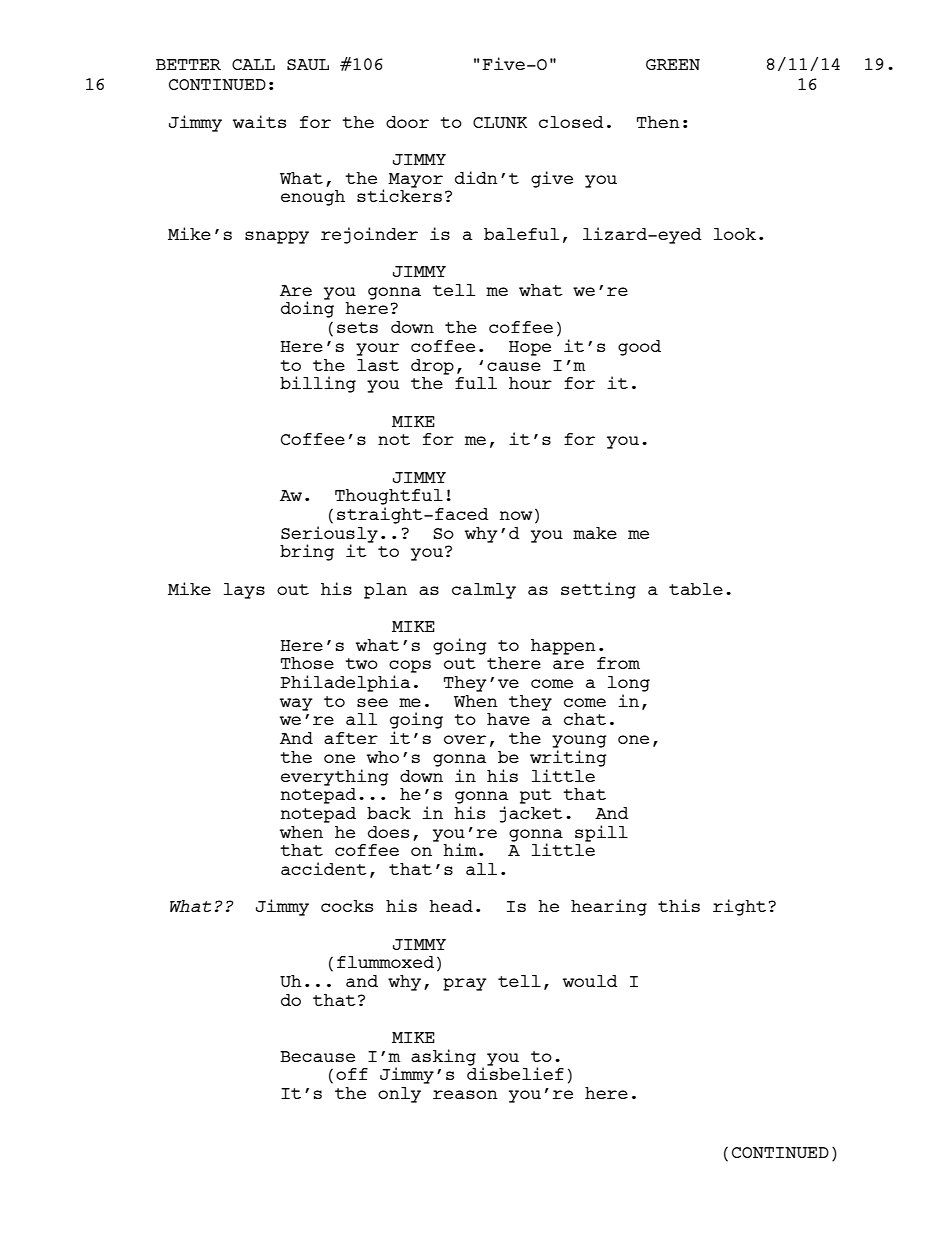 The width and height of the image is (952, 1233). Describe the element at coordinates (318, 384) in the image. I see `billing` at that location.
